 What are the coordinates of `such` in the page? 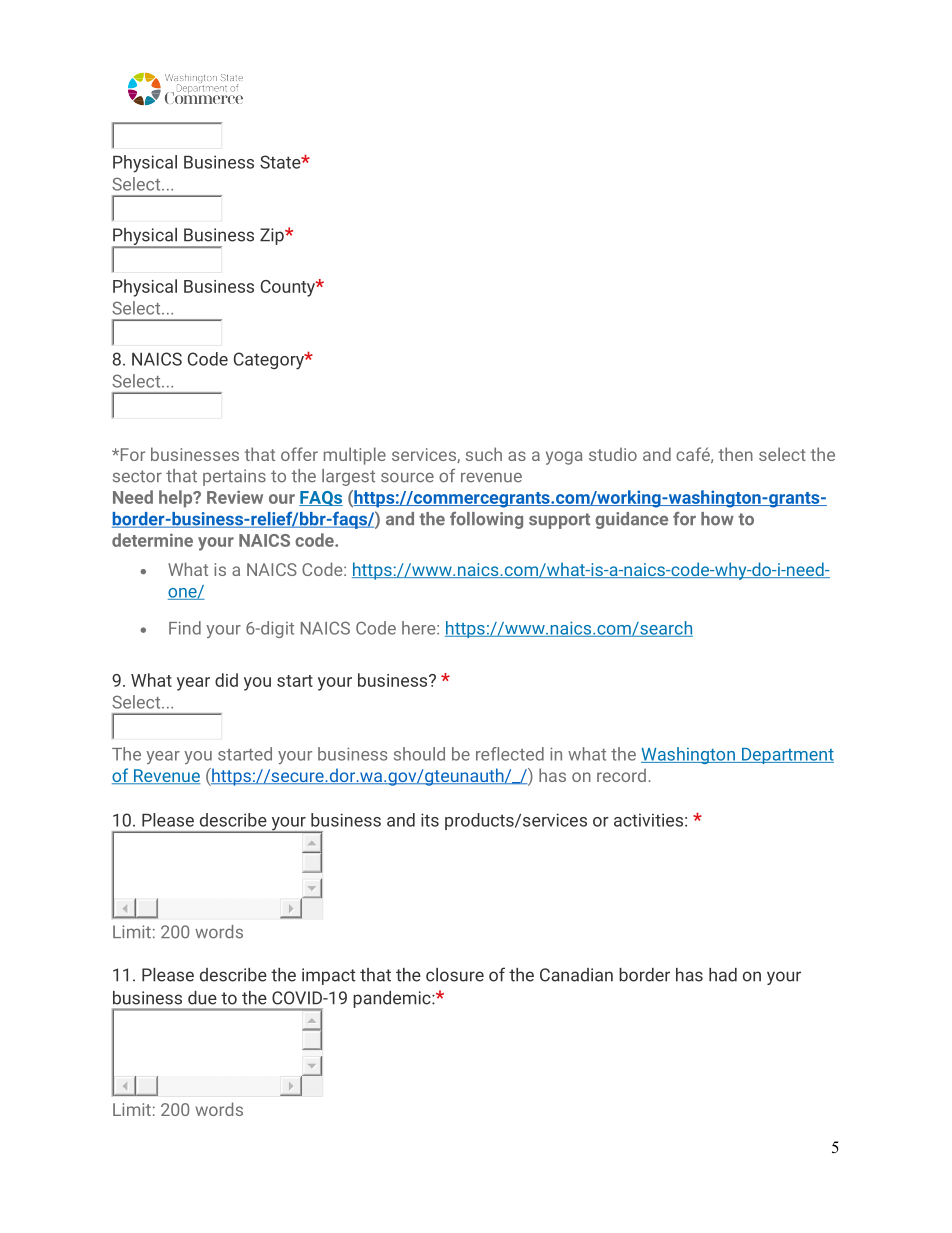 It's located at (484, 454).
